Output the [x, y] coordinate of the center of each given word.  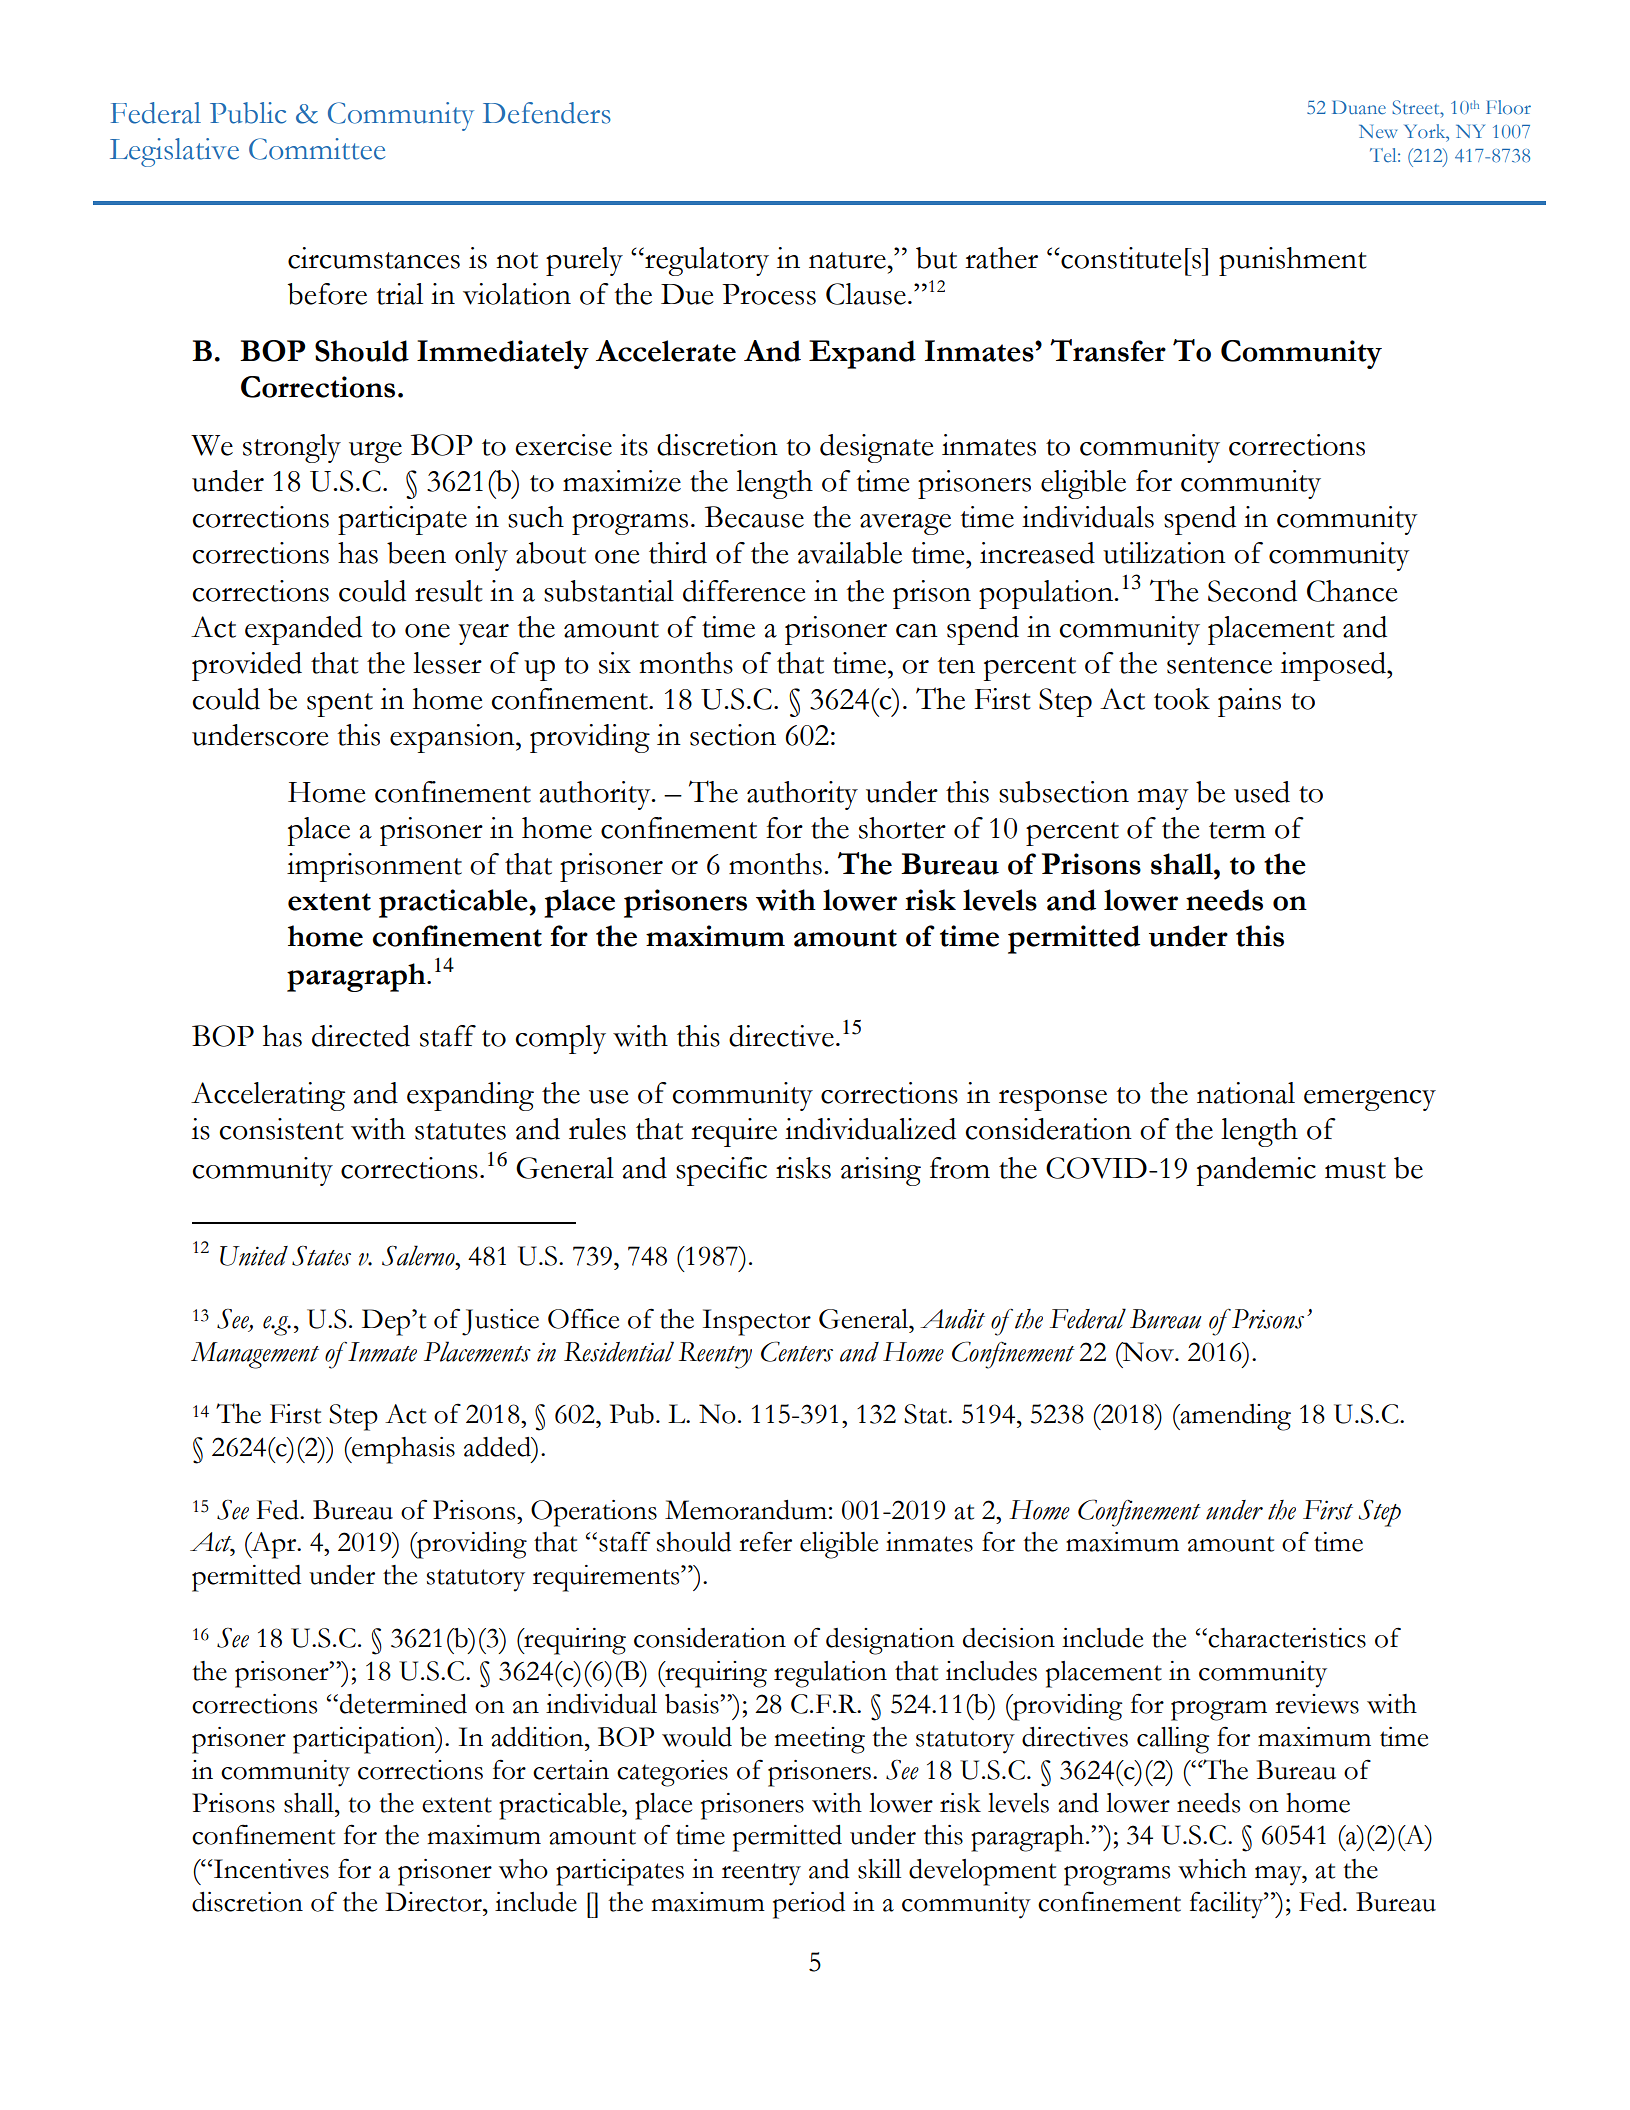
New [1378, 131]
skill [879, 1869]
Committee [317, 149]
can [917, 631]
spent [340, 705]
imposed [1334, 666]
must [1355, 1170]
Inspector [757, 1322]
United [254, 1256]
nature [847, 260]
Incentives [270, 1869]
